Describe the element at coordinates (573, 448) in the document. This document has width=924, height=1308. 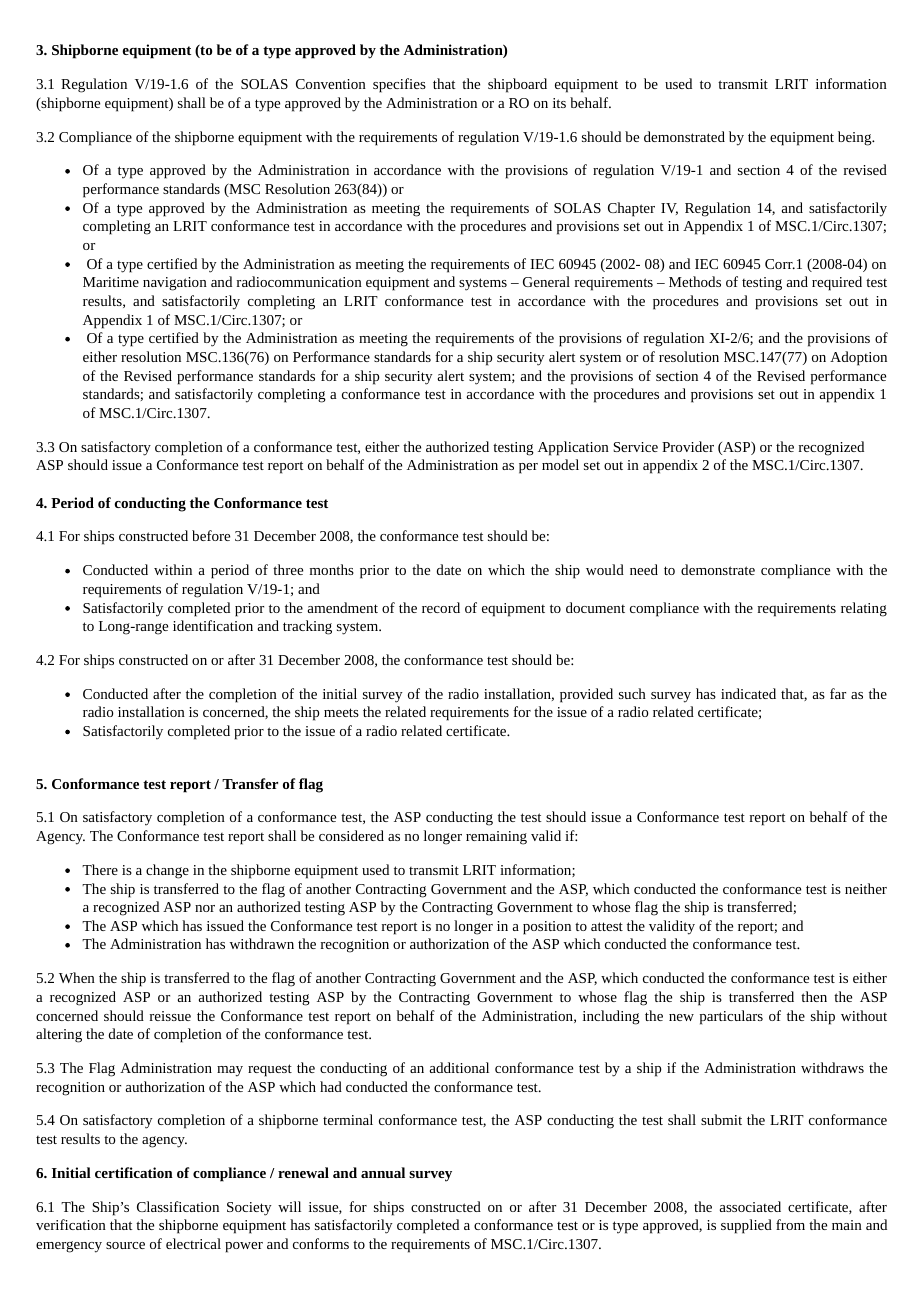
I see `Application` at that location.
